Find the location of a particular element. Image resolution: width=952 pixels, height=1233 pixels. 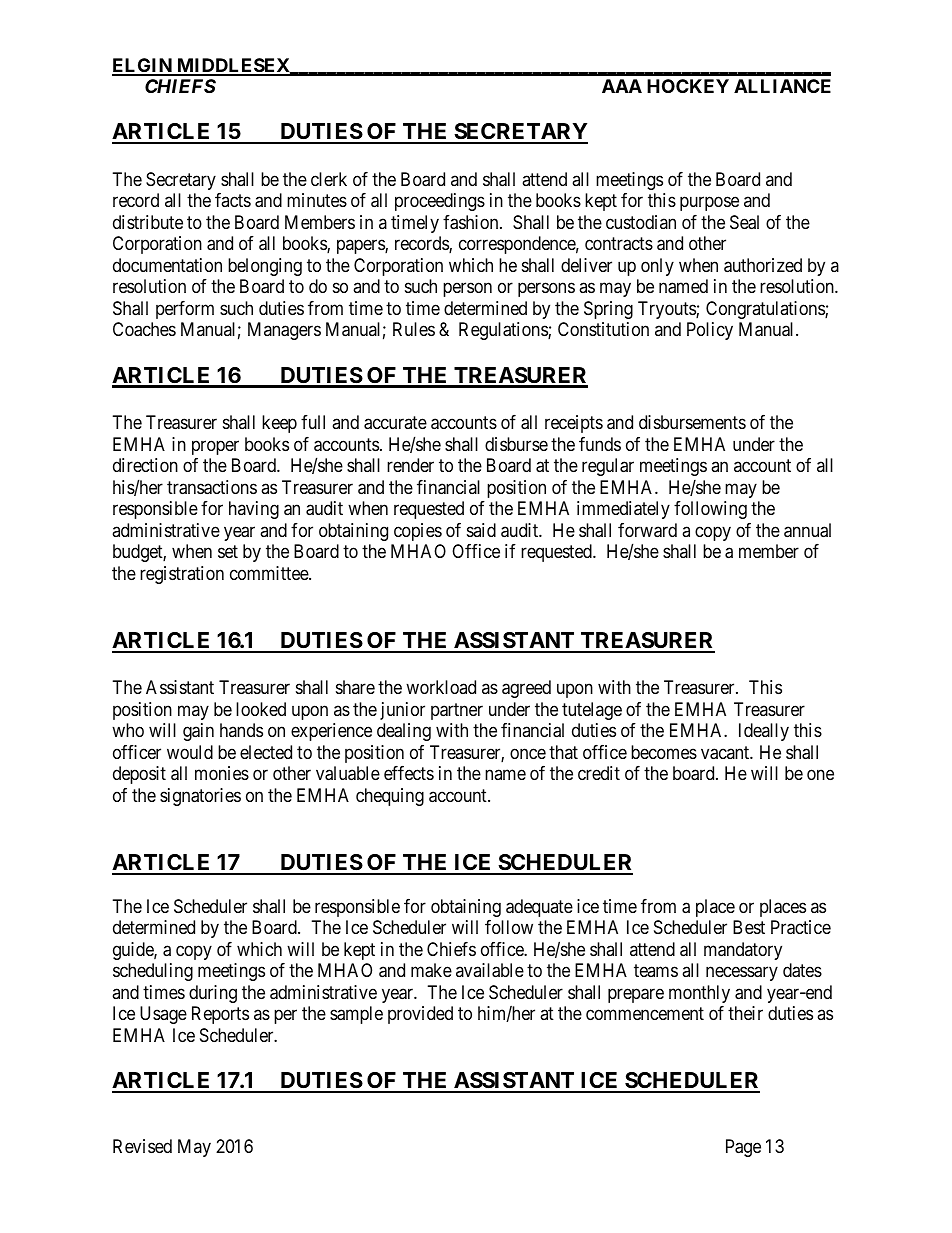

ALLIANCE is located at coordinates (782, 86).
